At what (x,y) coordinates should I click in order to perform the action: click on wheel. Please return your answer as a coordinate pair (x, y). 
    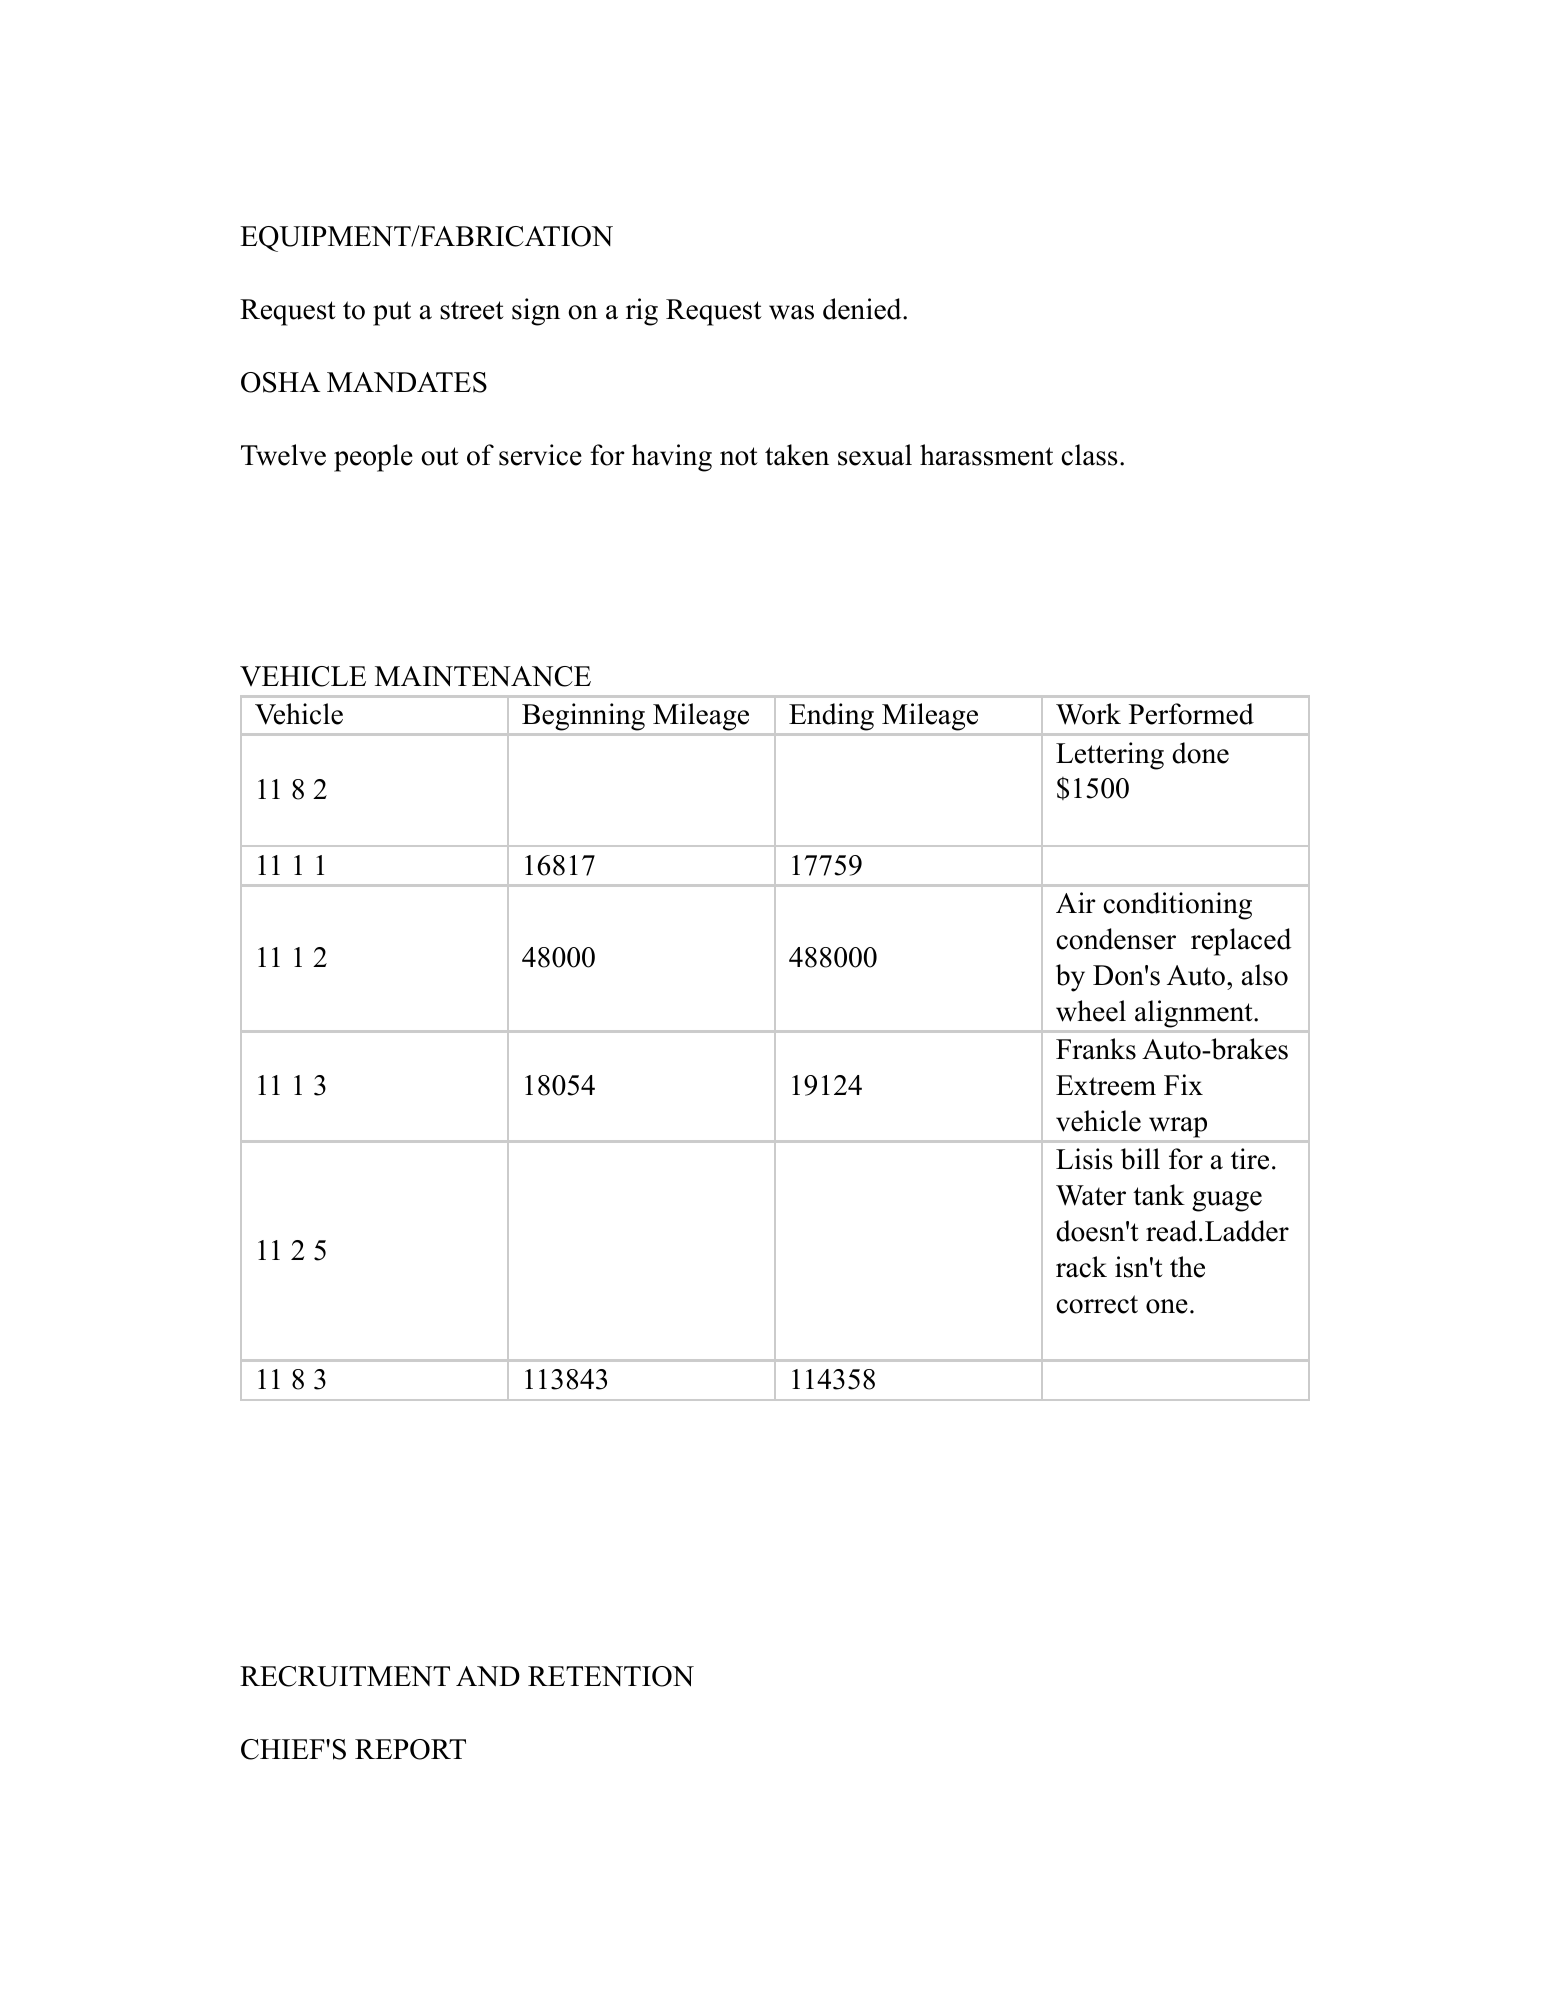
    Looking at the image, I should click on (1091, 1011).
